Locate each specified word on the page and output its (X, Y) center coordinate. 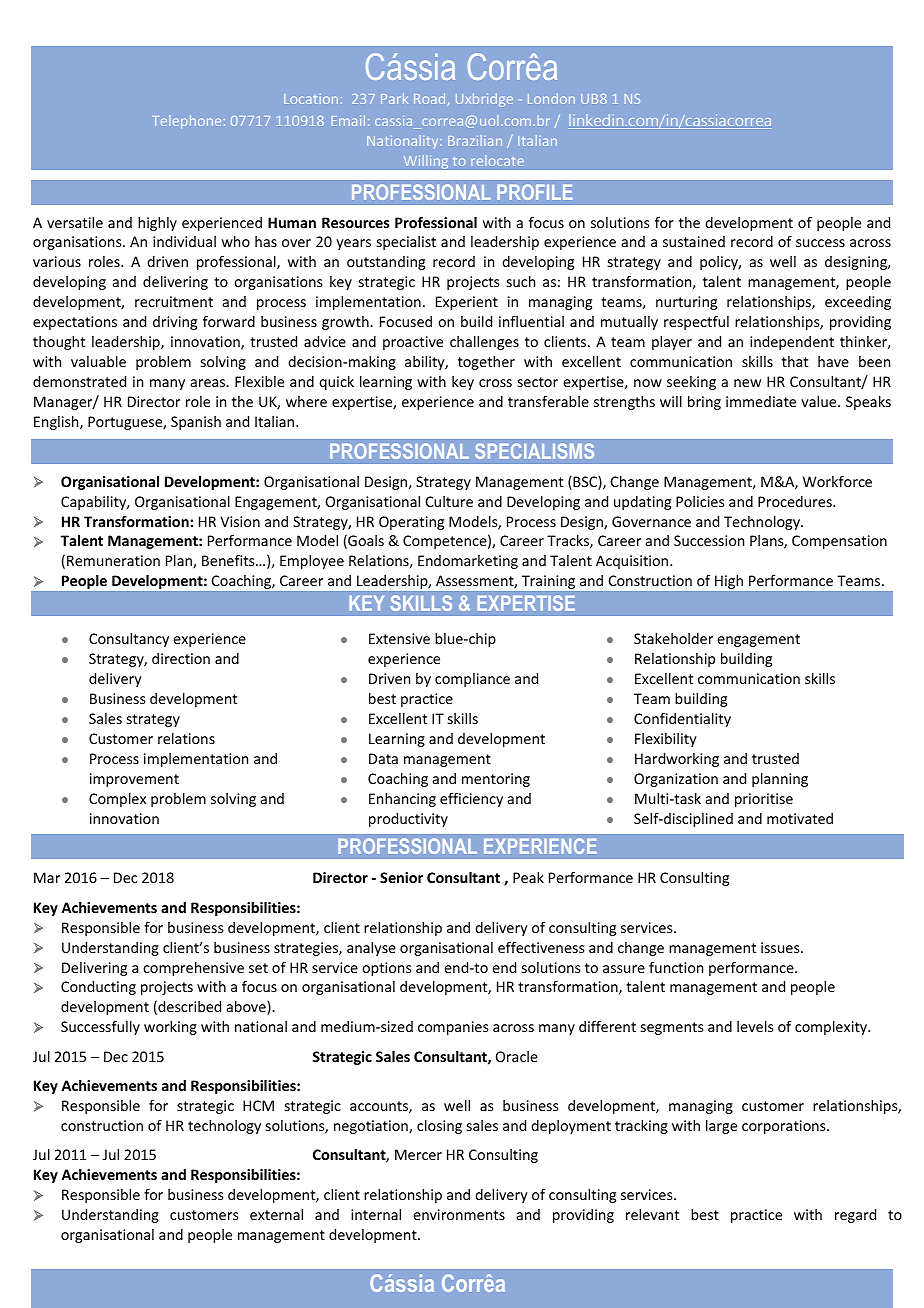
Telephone (186, 122)
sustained (694, 241)
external (276, 1214)
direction (181, 658)
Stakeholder (673, 638)
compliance (472, 680)
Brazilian (475, 140)
